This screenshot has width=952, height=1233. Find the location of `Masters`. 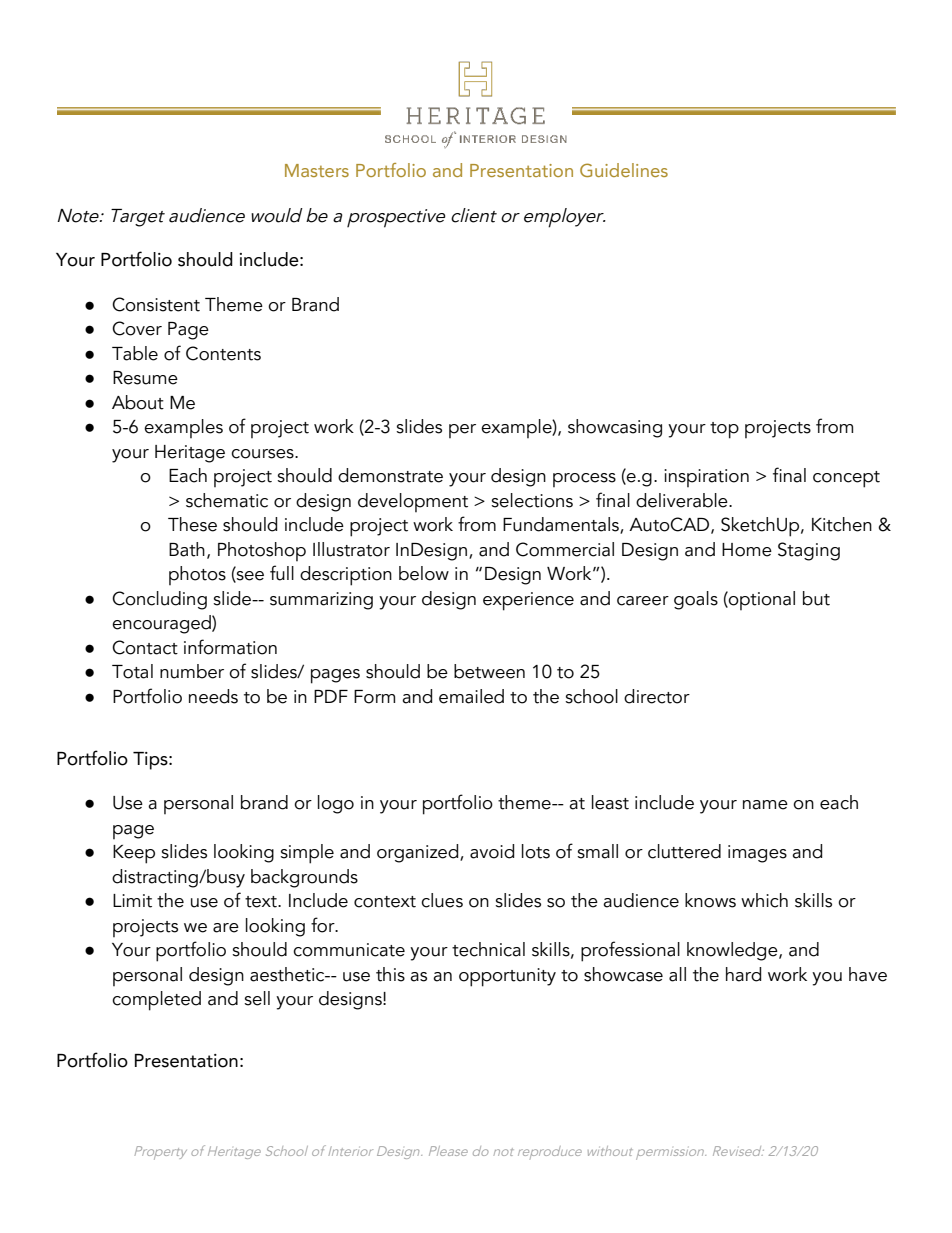

Masters is located at coordinates (317, 170).
